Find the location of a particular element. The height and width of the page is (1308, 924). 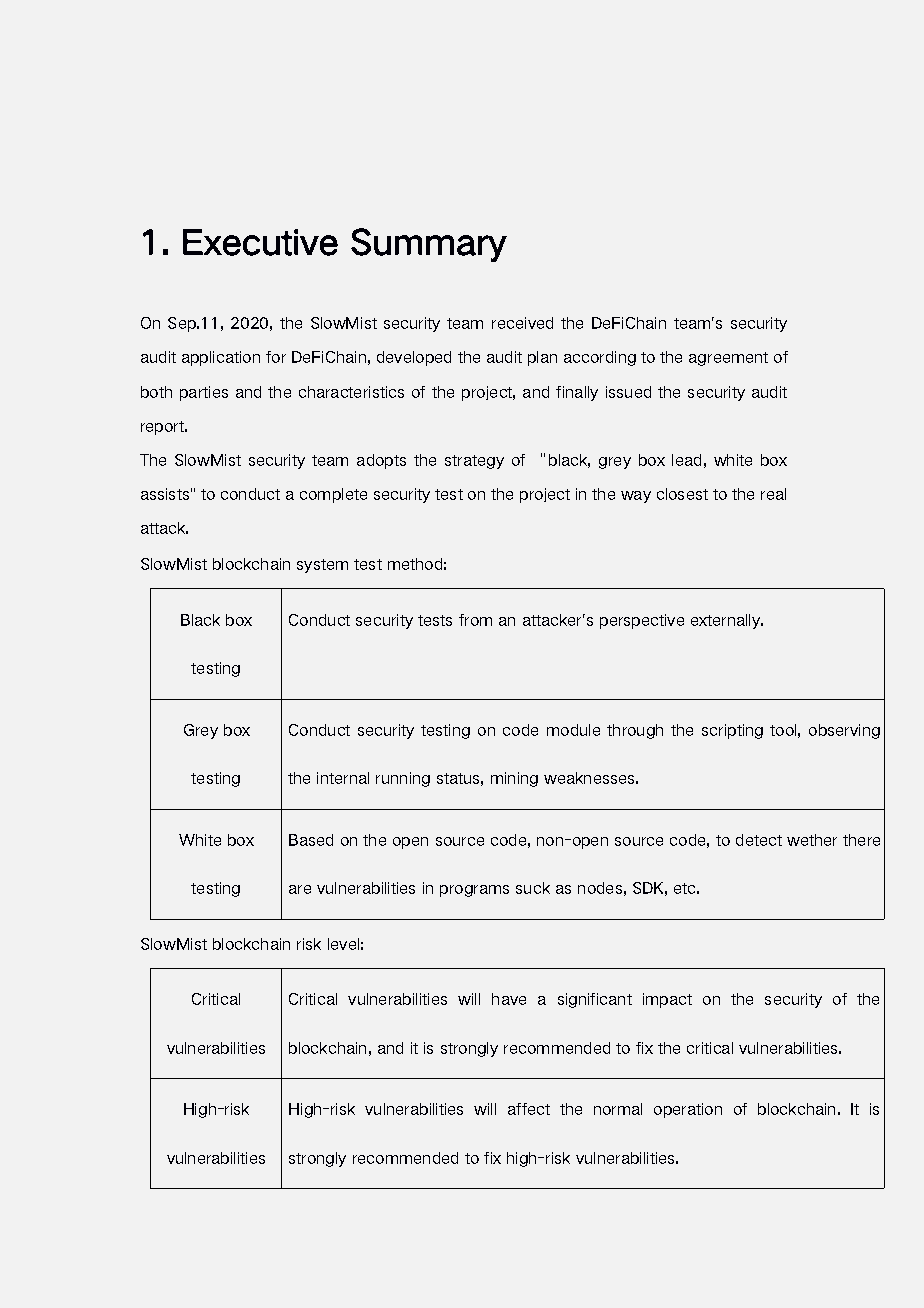

affect is located at coordinates (529, 1109).
